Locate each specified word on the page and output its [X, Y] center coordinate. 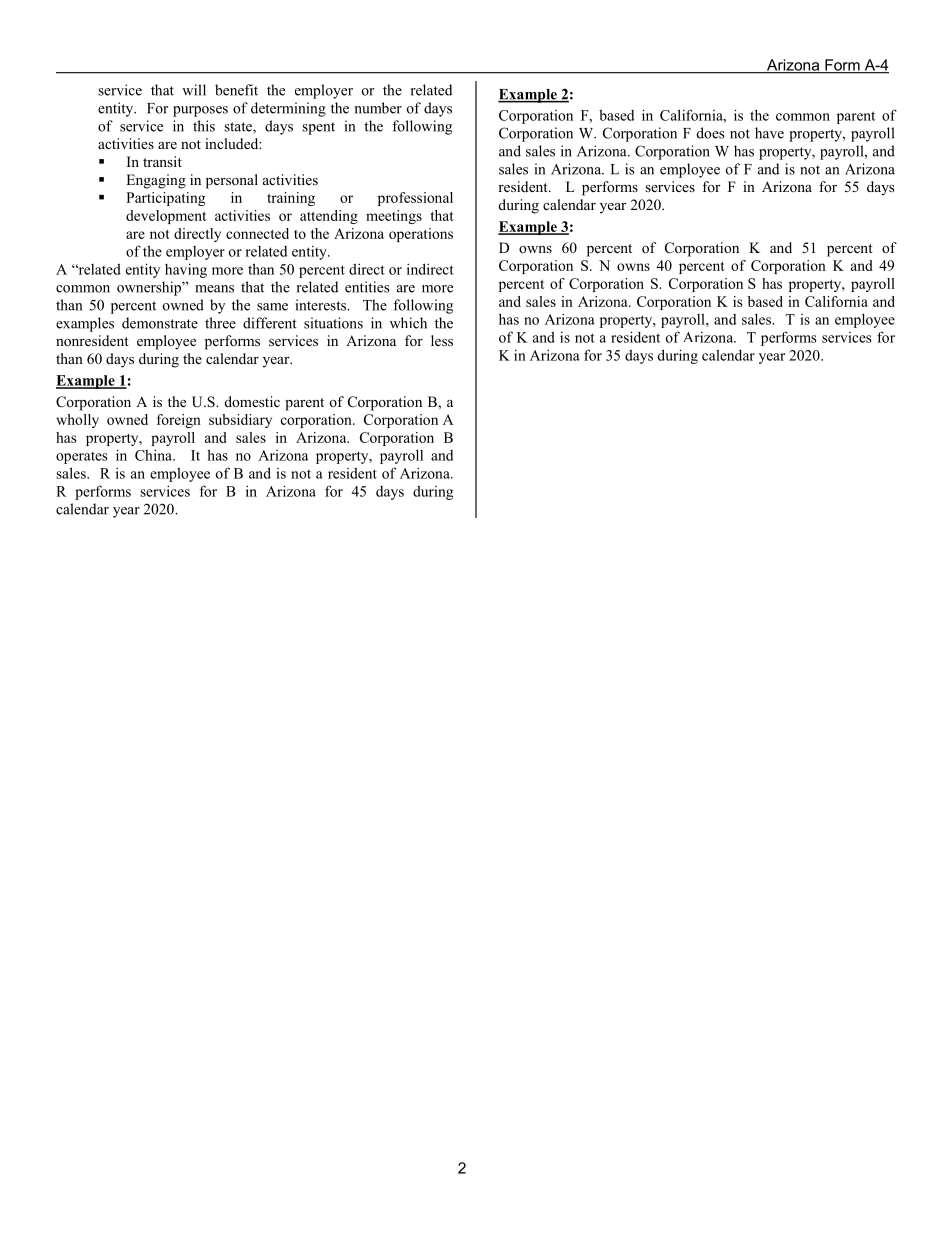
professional [415, 199]
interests [322, 305]
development [166, 217]
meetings [394, 217]
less [442, 340]
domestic [252, 401]
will [194, 90]
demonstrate [160, 323]
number [378, 108]
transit [162, 161]
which [408, 323]
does [711, 133]
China [154, 455]
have [769, 133]
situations [333, 323]
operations [421, 235]
